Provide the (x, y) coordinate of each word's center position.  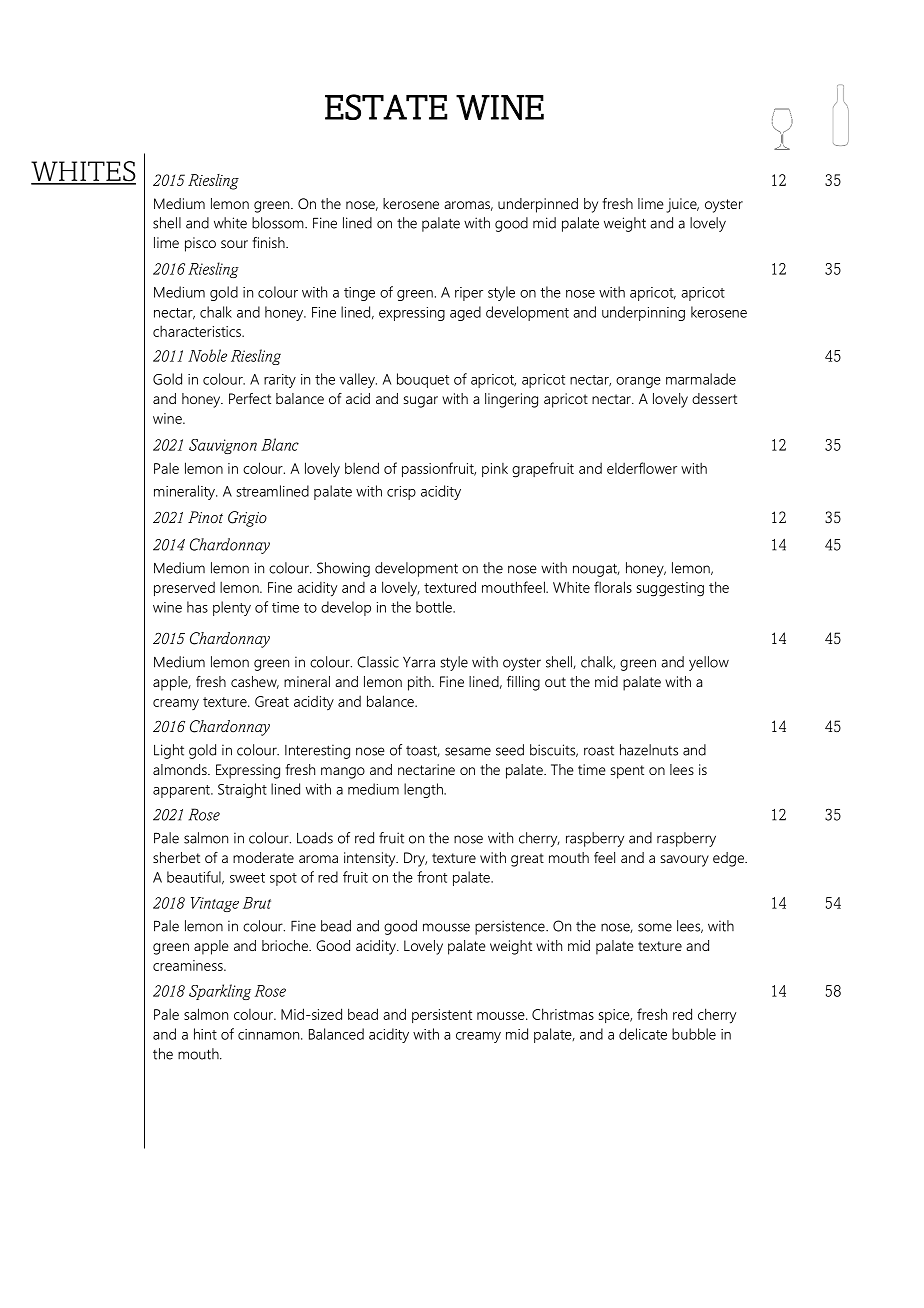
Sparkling (220, 992)
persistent (442, 1016)
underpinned (538, 205)
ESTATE (386, 107)
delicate (643, 1034)
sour (234, 244)
